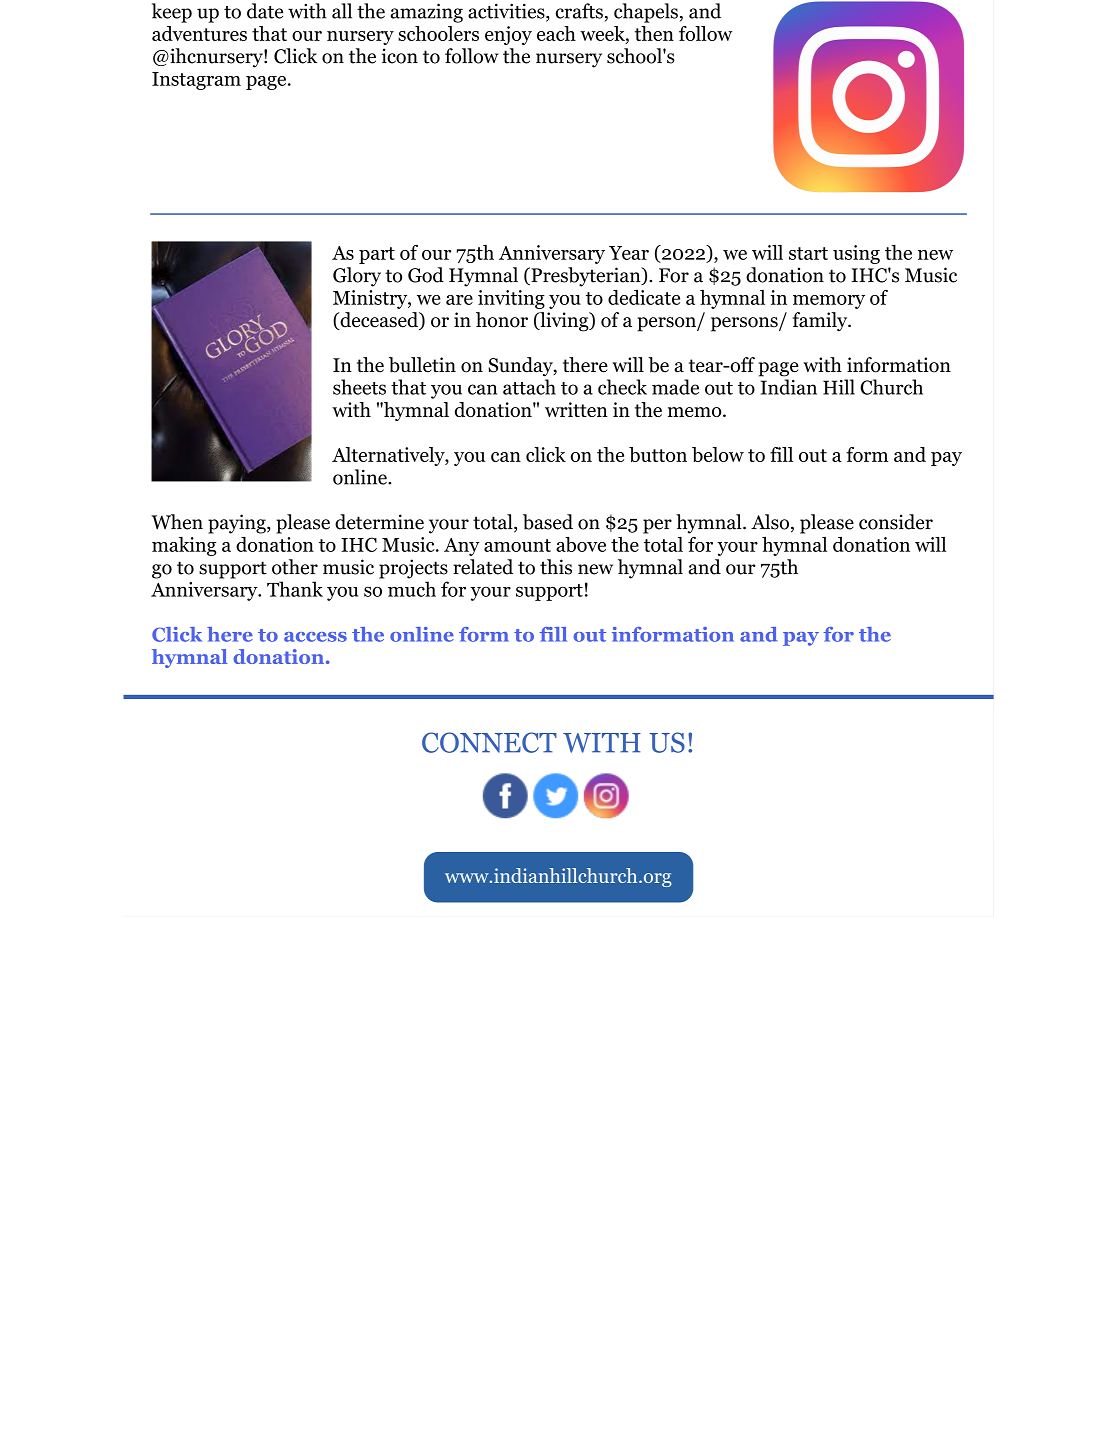  Describe the element at coordinates (529, 387) in the screenshot. I see `attach` at that location.
